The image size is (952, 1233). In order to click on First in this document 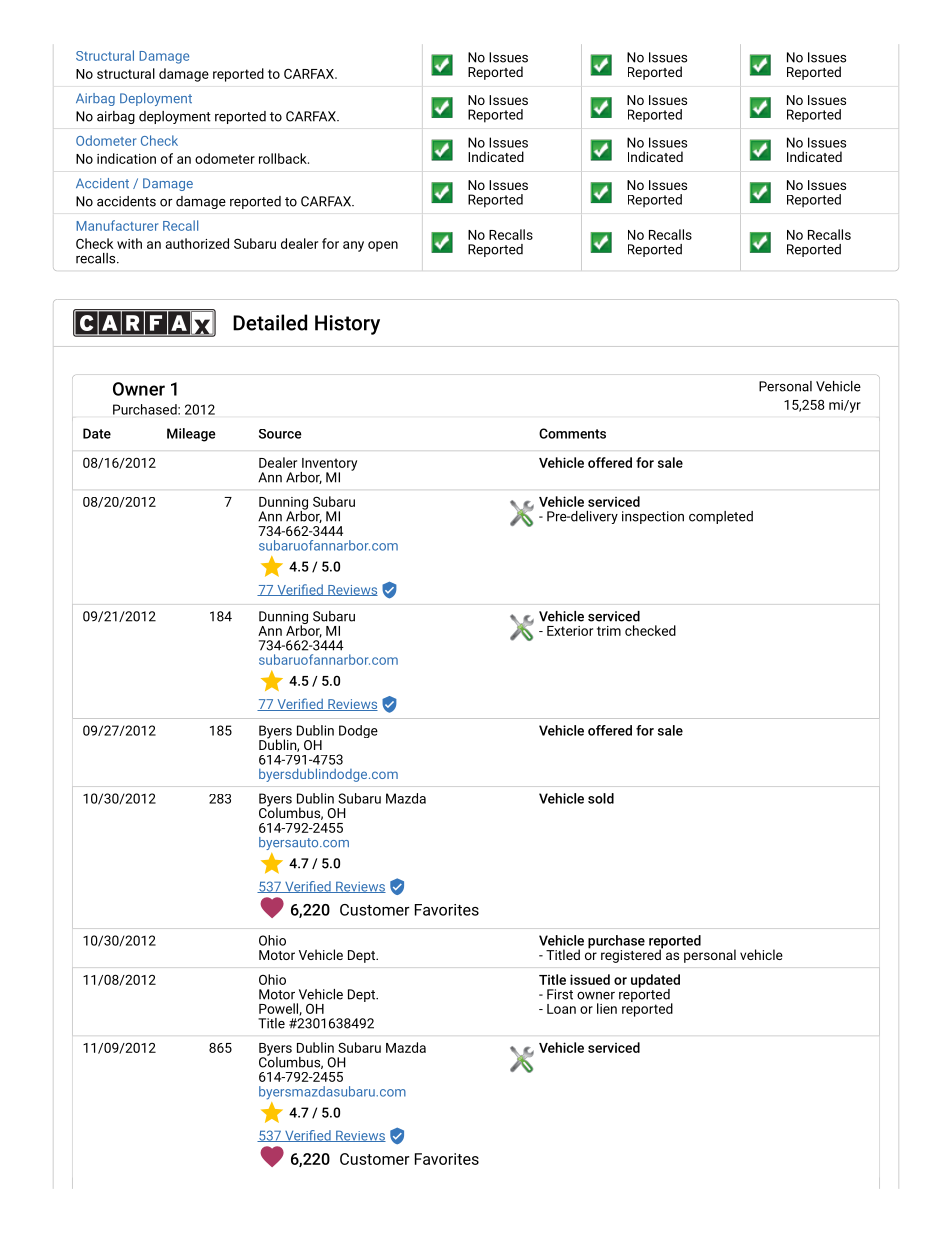, I will do `click(560, 994)`.
